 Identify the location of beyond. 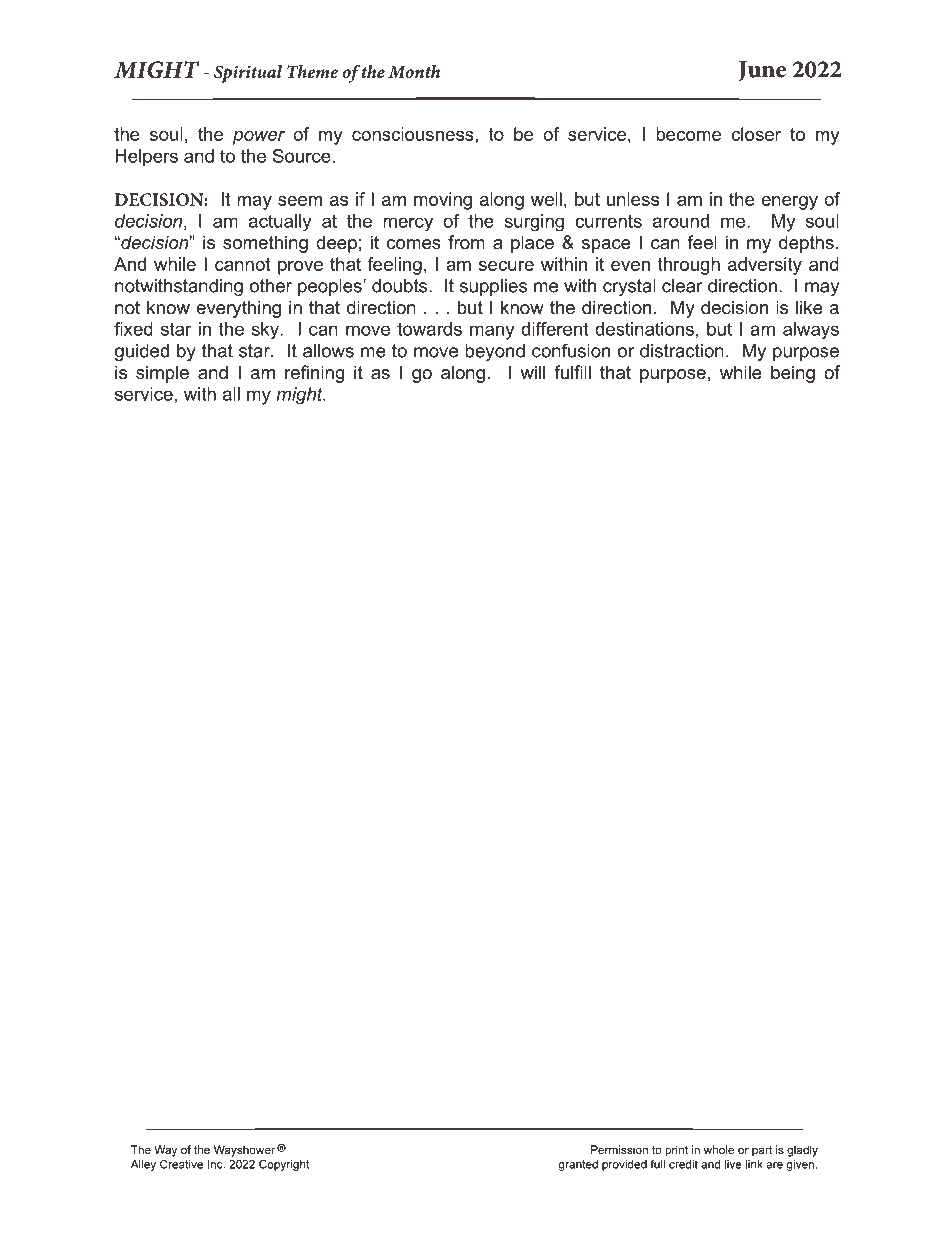
(495, 352).
